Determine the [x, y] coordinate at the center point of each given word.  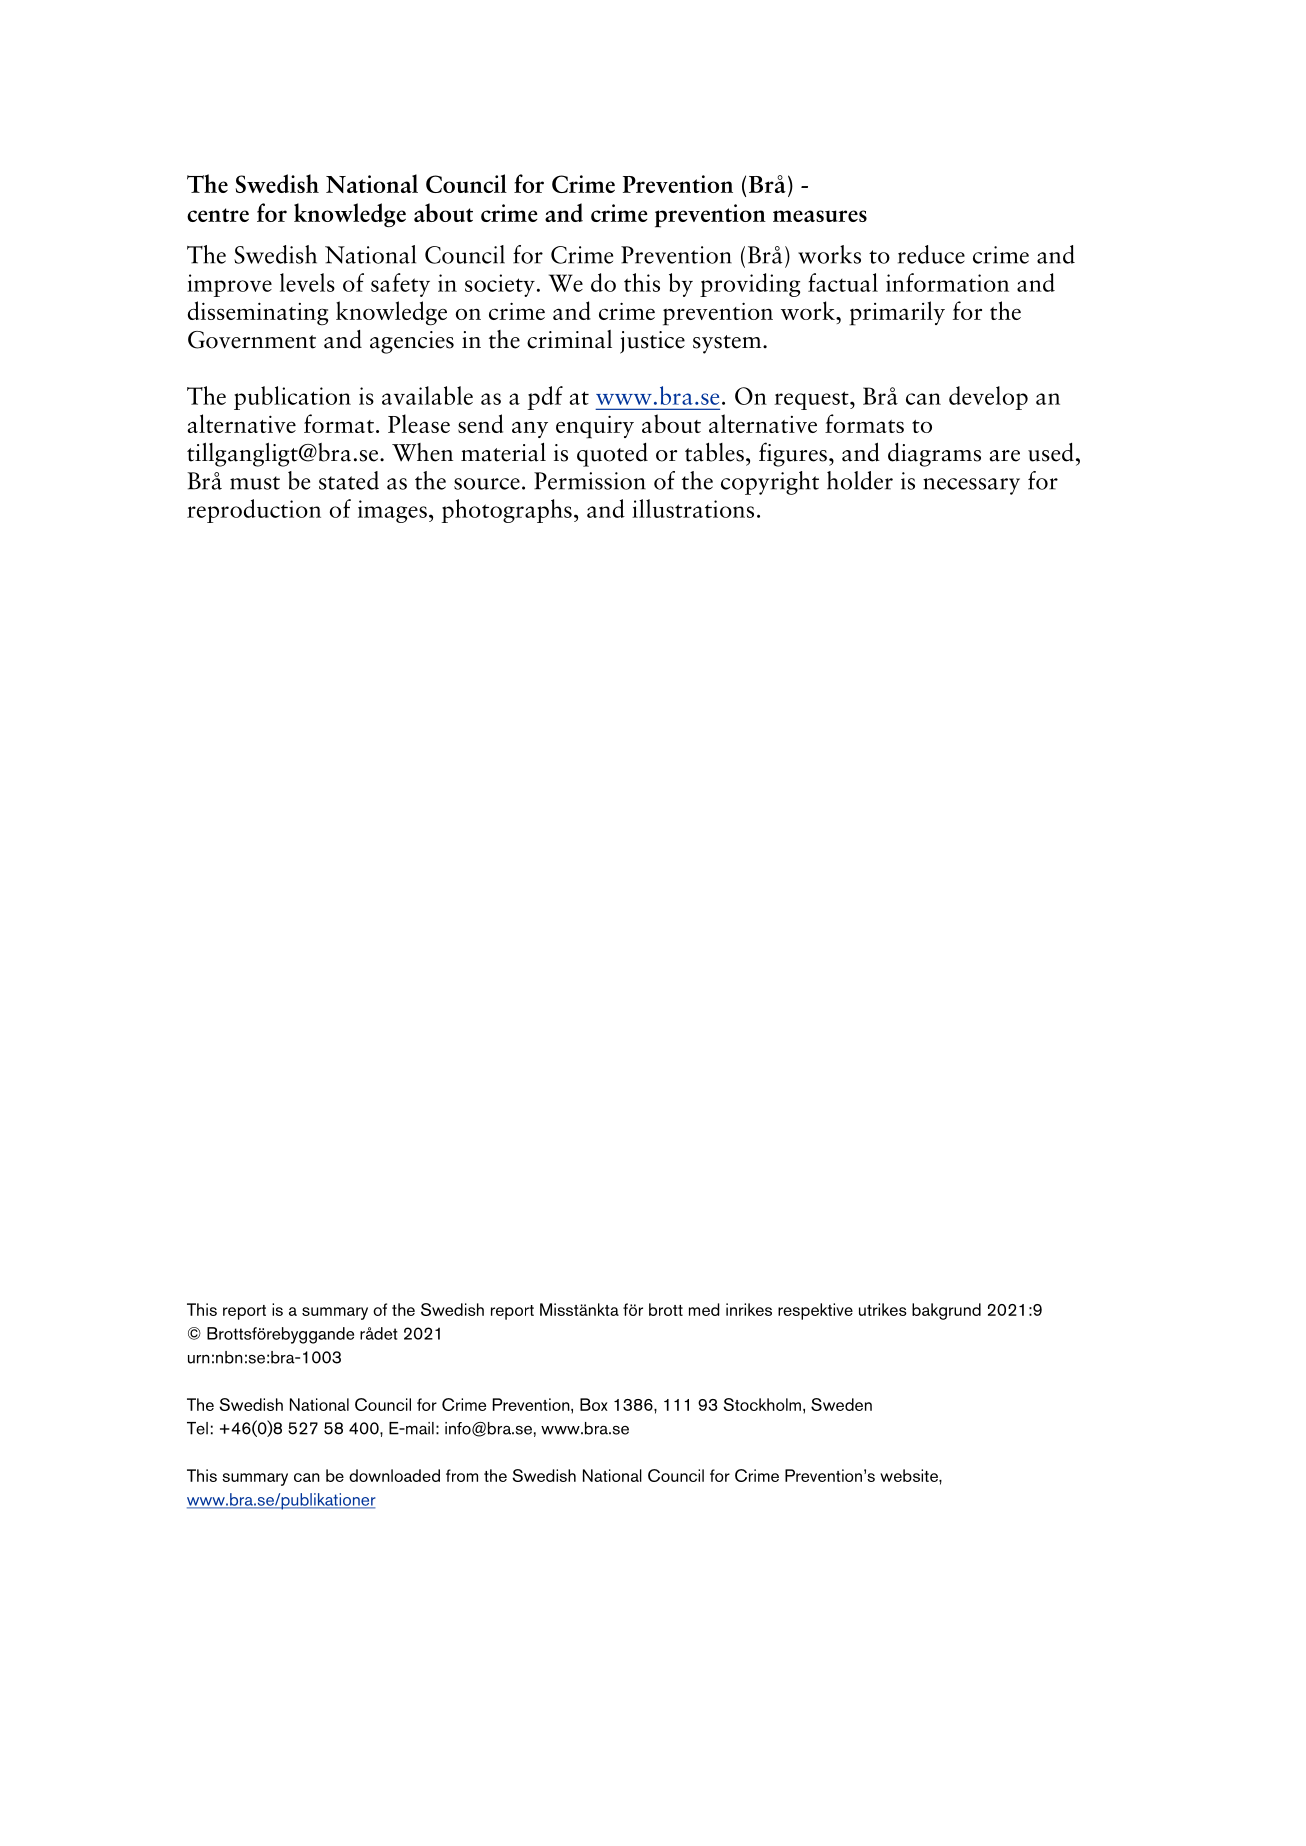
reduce [931, 254]
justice [652, 342]
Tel [197, 1428]
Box [594, 1404]
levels [307, 282]
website [910, 1475]
